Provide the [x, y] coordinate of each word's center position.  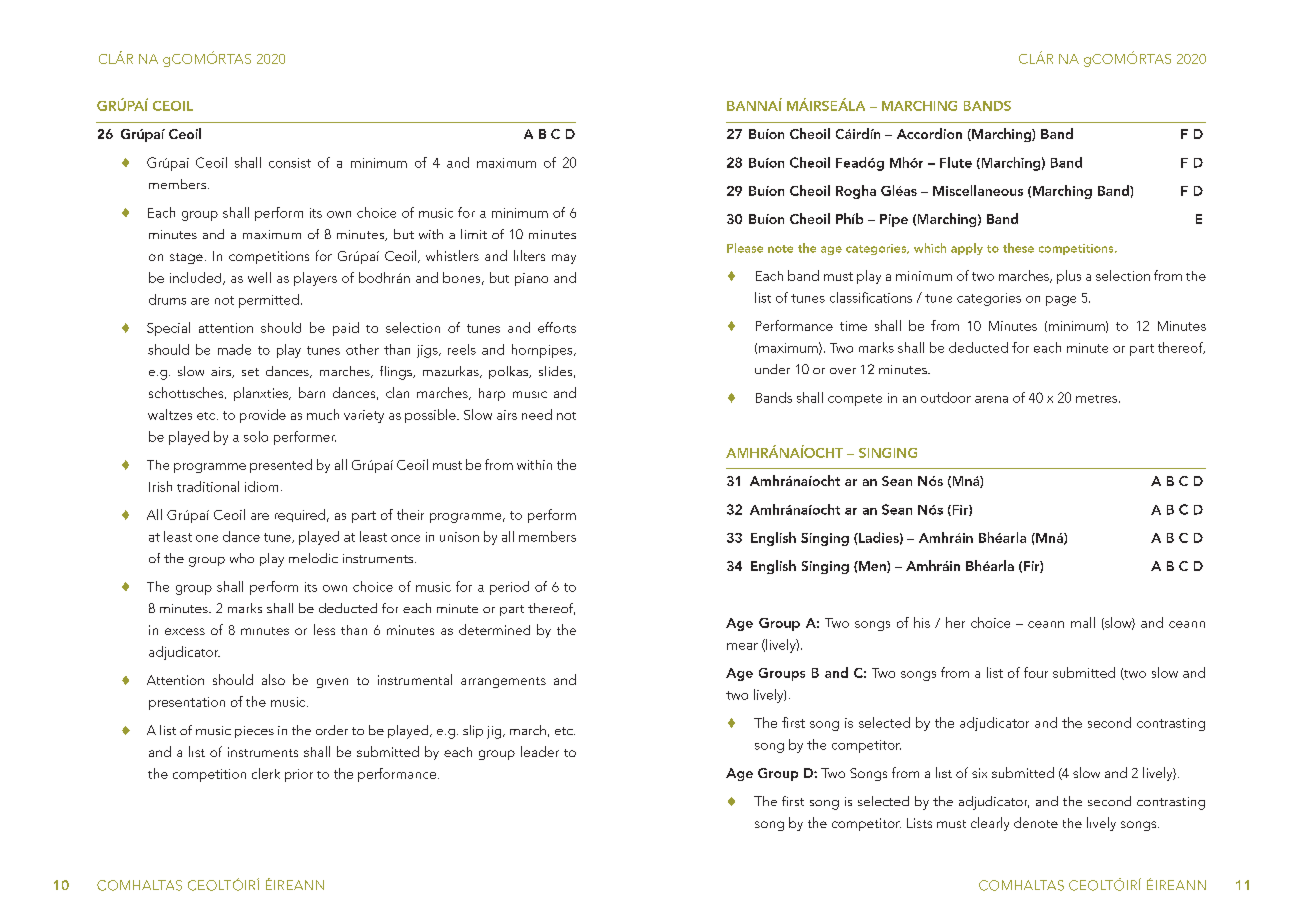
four [1036, 672]
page [1061, 301]
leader [540, 751]
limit [474, 234]
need [537, 414]
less [324, 629]
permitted [269, 301]
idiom [261, 486]
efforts [557, 327]
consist [290, 163]
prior [299, 775]
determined [494, 629]
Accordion [929, 133]
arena [991, 399]
